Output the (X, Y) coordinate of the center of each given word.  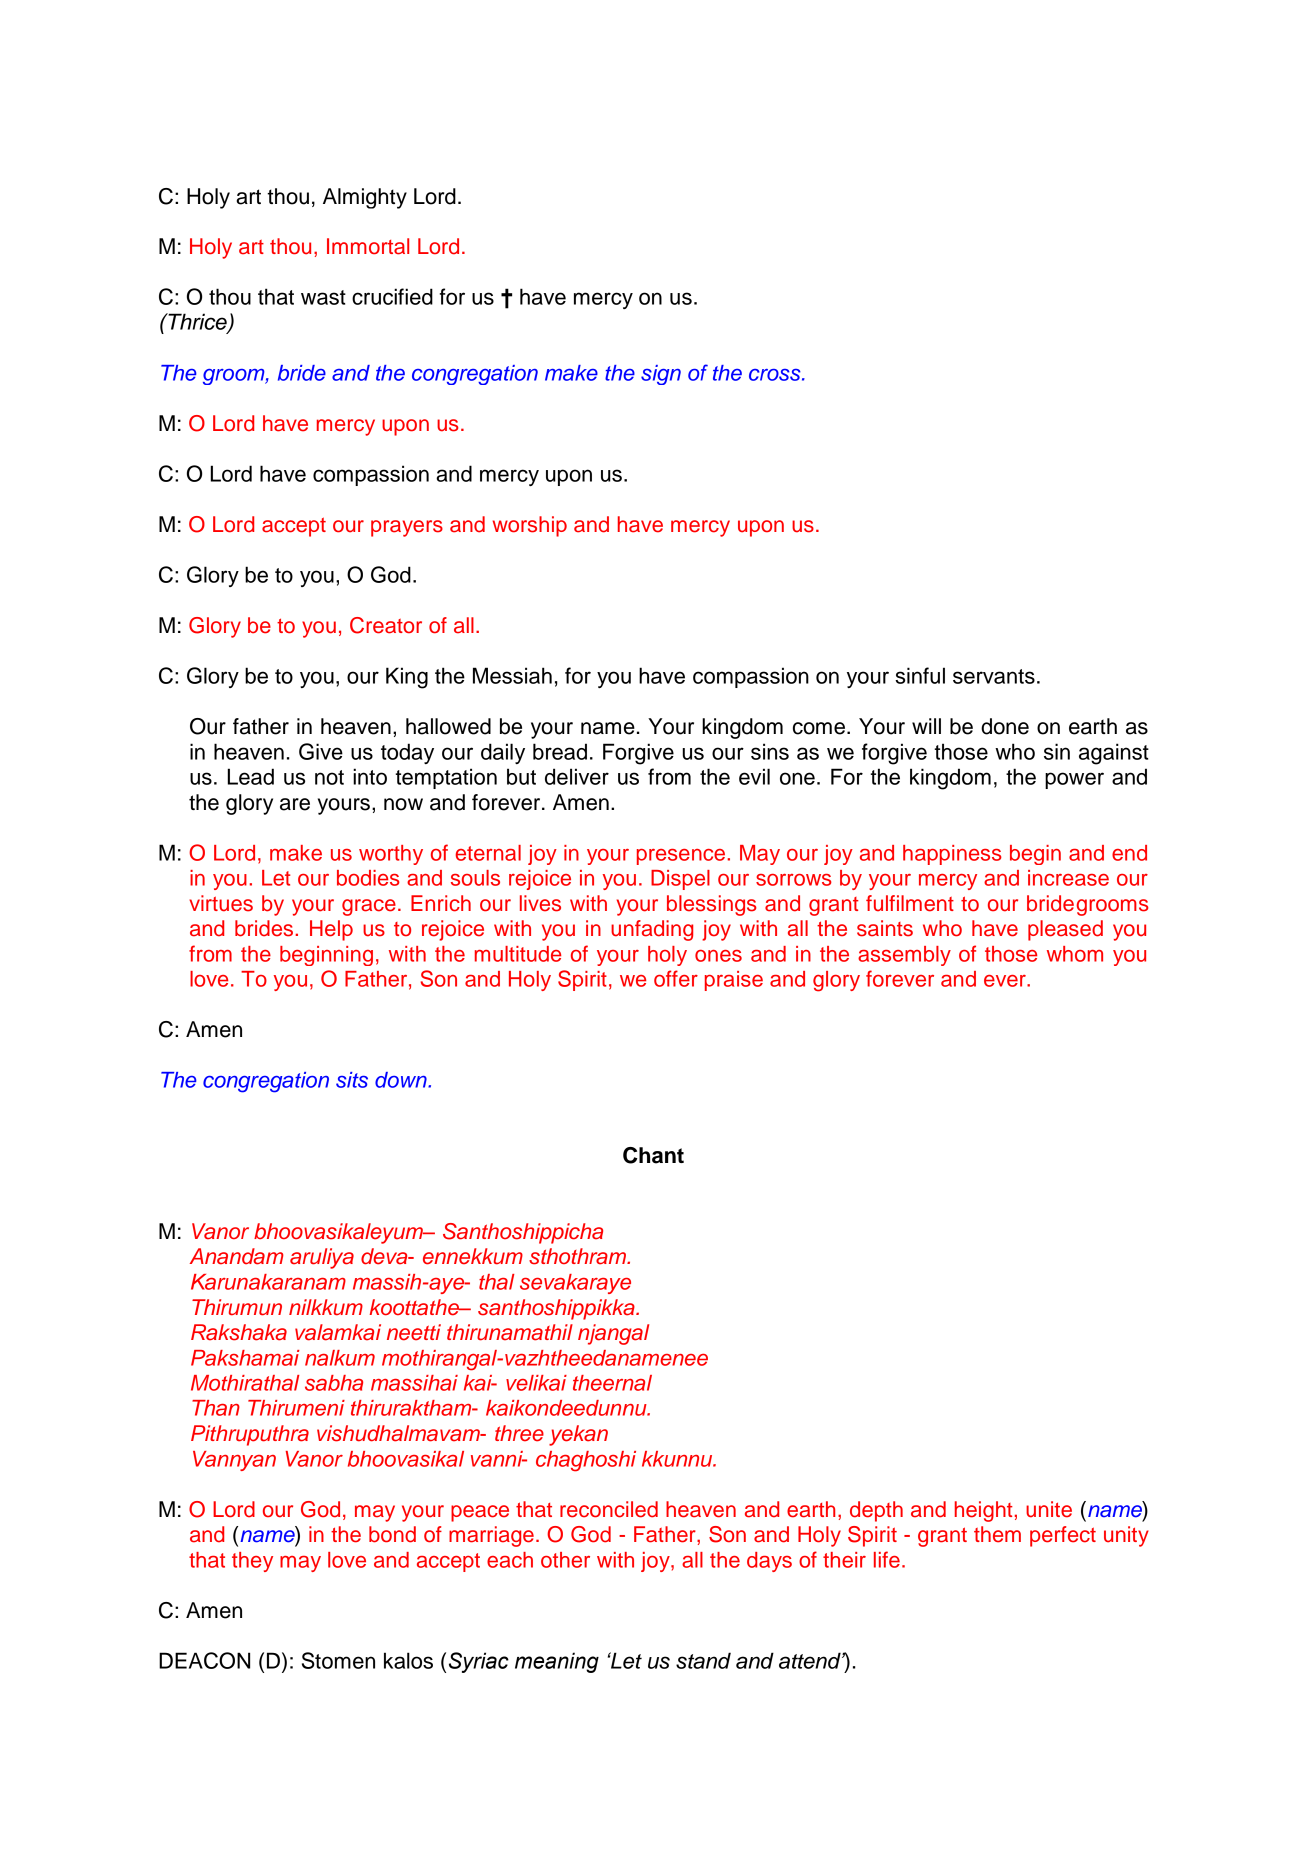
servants (994, 676)
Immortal (368, 246)
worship (530, 526)
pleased (1065, 930)
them (997, 1534)
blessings (712, 905)
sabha (334, 1383)
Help (331, 930)
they (252, 1562)
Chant (653, 1155)
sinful (920, 675)
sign (661, 375)
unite (1049, 1509)
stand (703, 1660)
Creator (386, 625)
